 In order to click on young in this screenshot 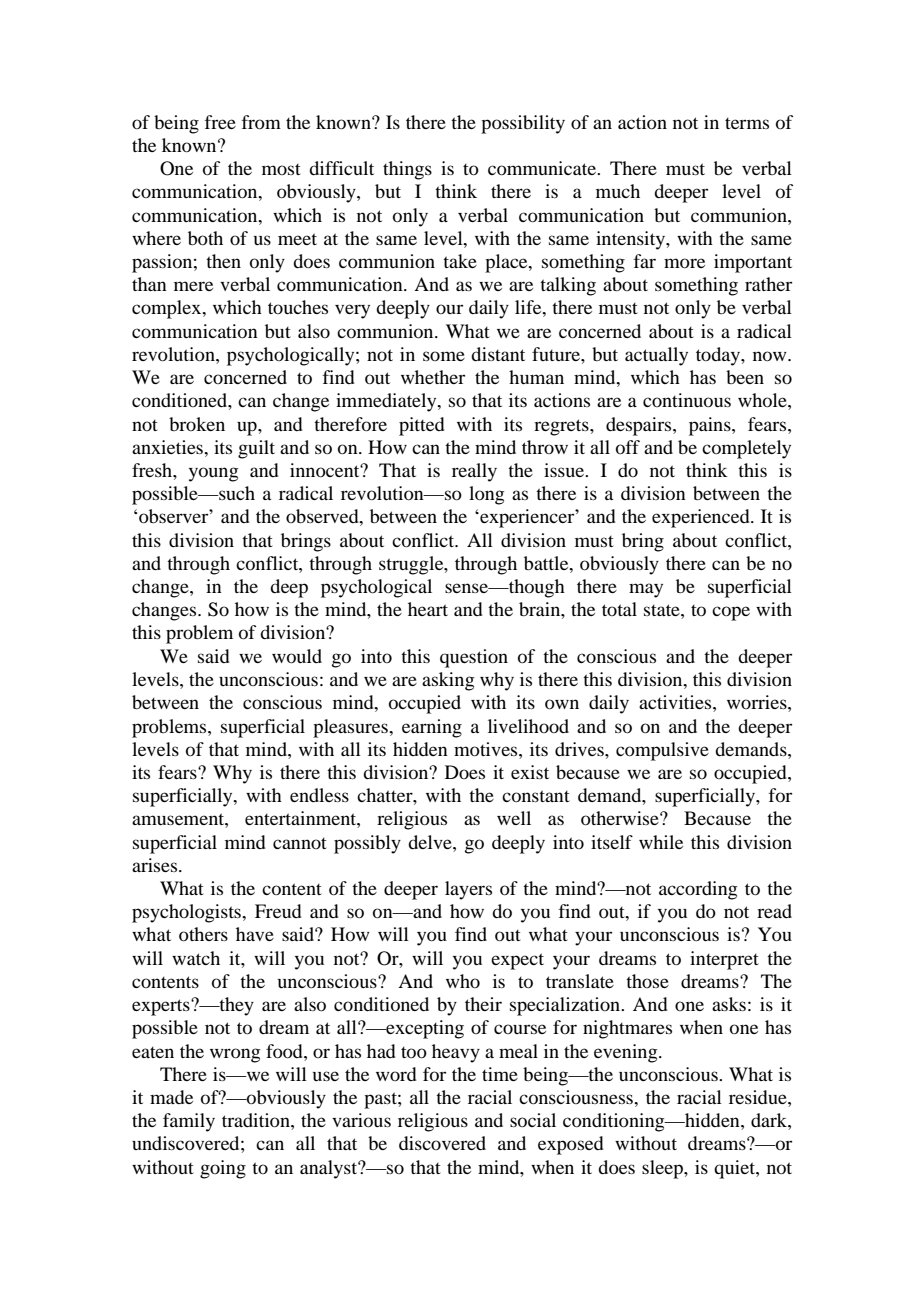, I will do `click(213, 474)`.
